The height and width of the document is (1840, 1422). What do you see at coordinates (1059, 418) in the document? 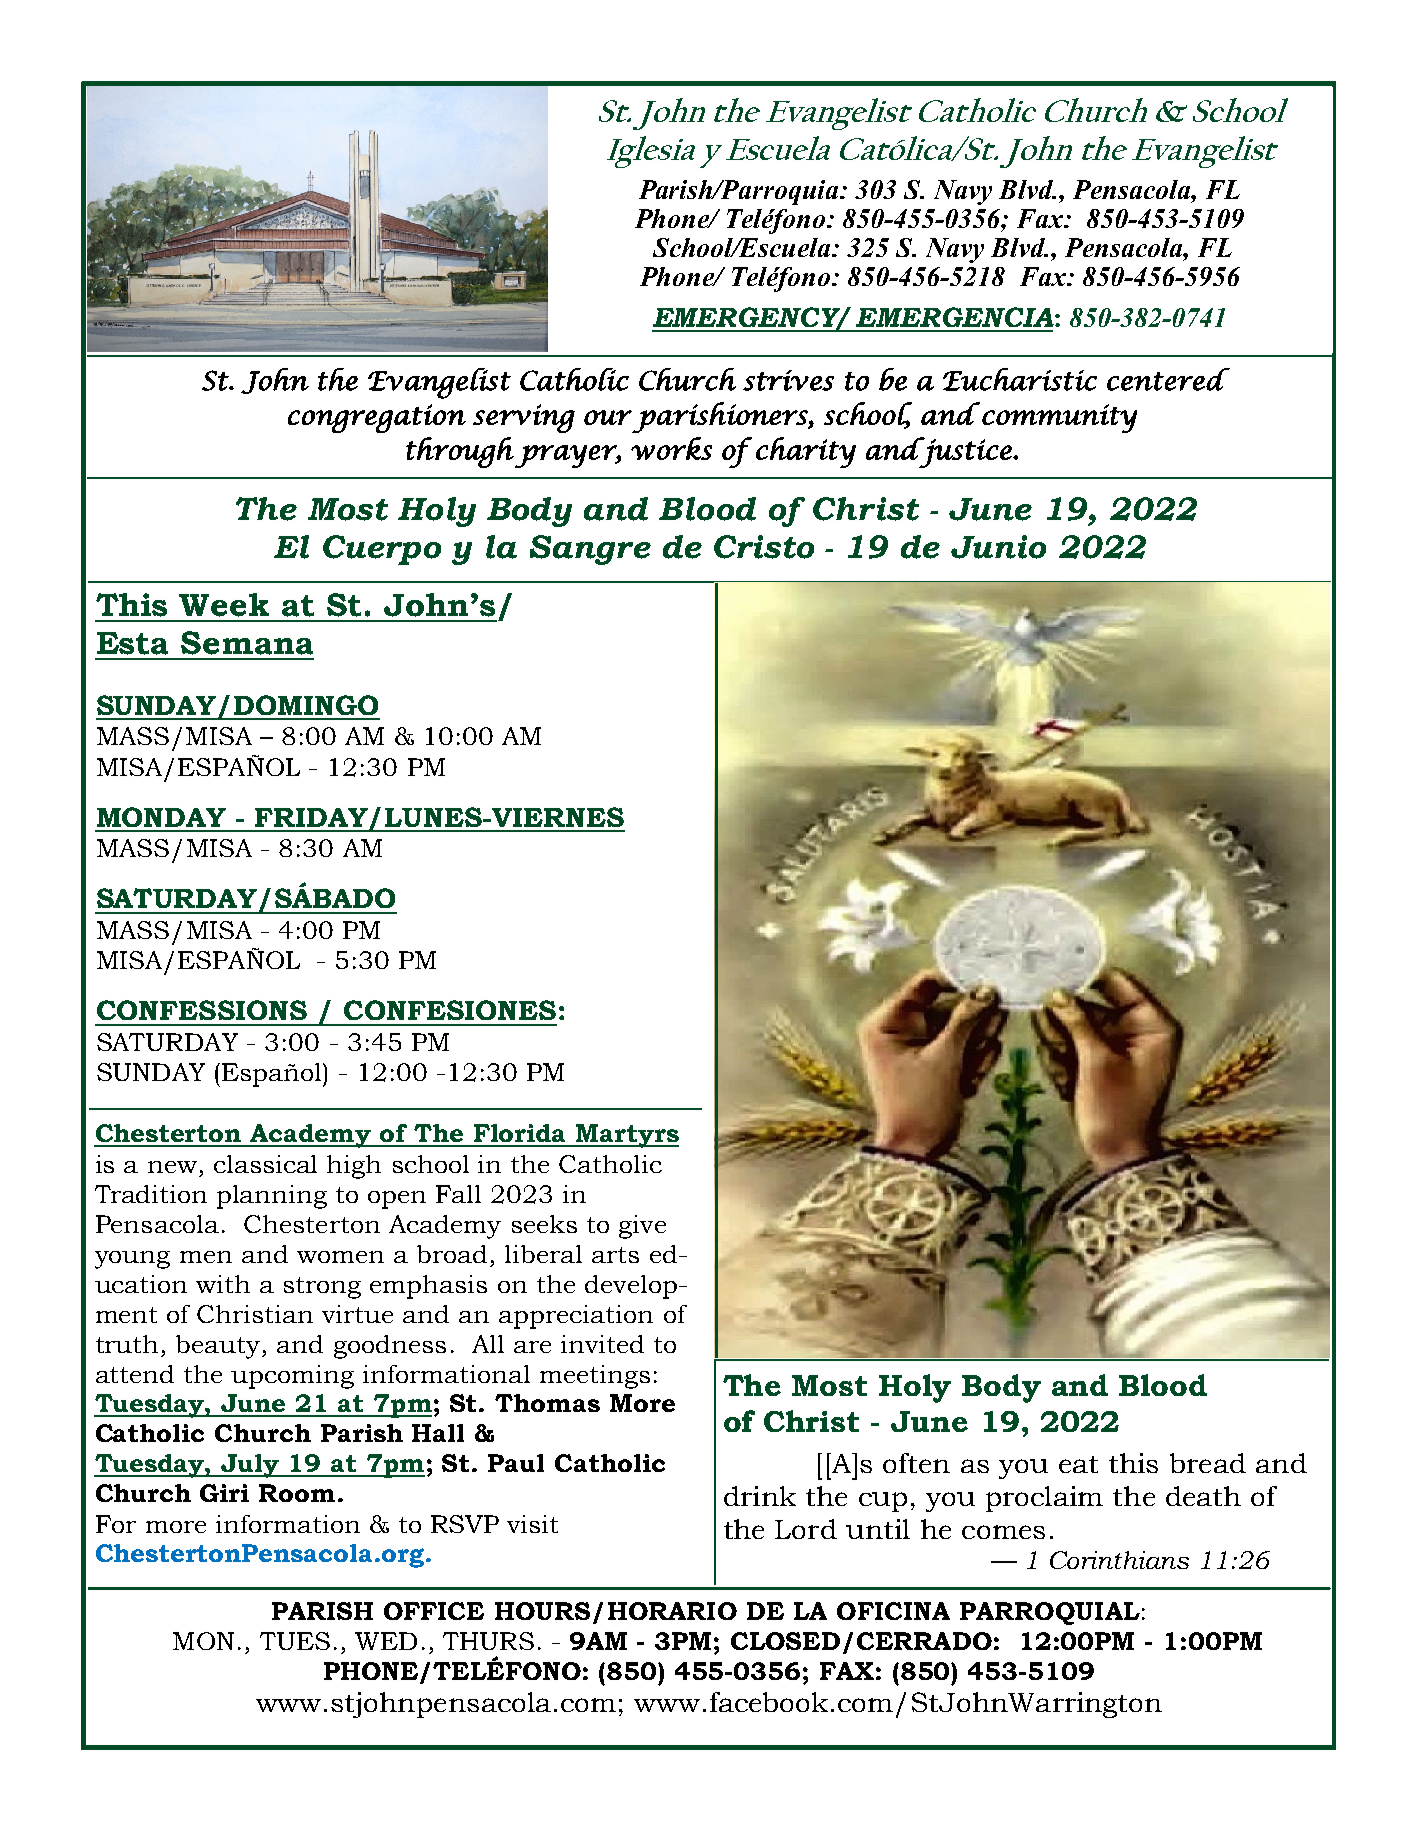
I see `community` at bounding box center [1059, 418].
